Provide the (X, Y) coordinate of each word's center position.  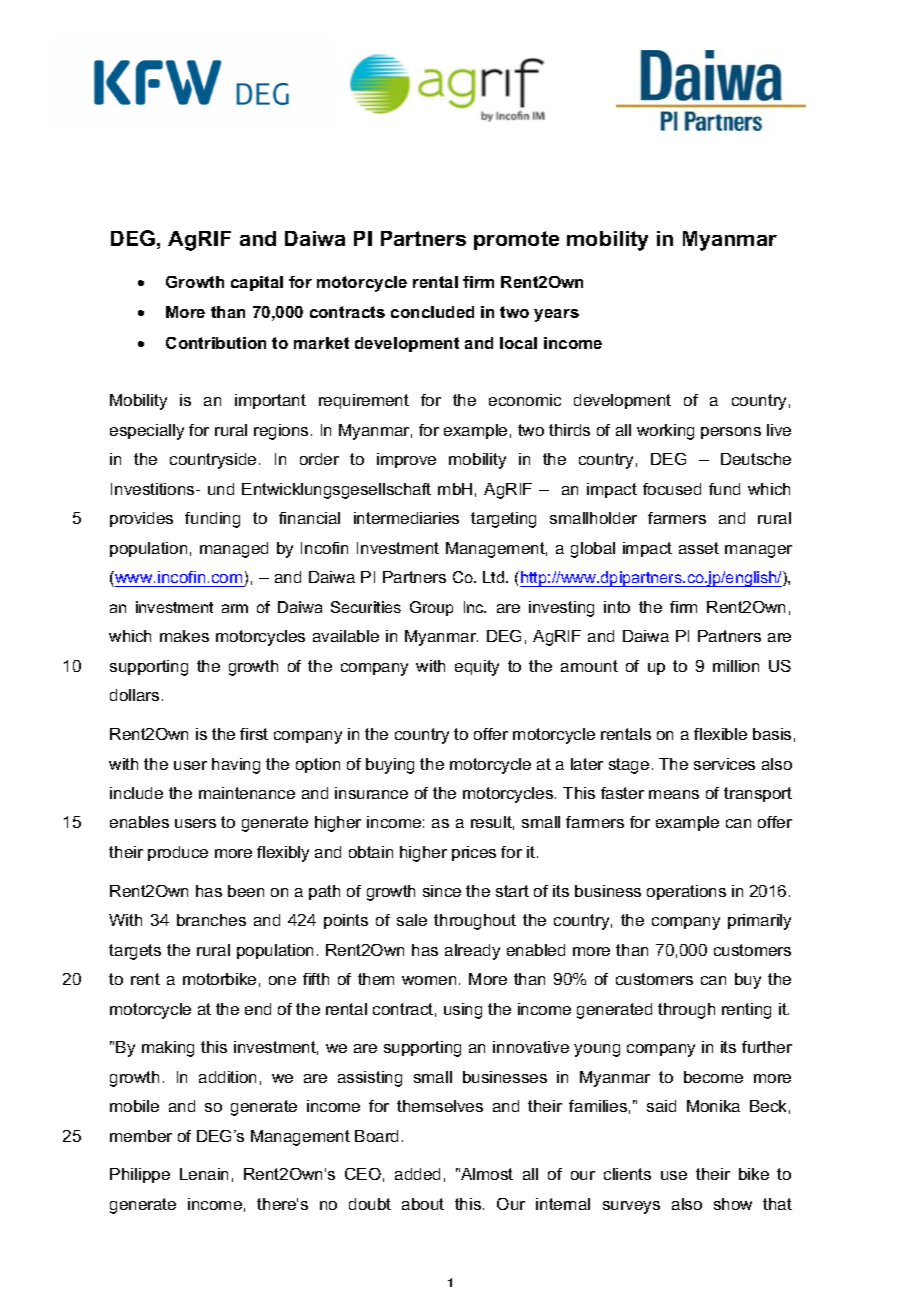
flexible (720, 734)
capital (257, 283)
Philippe (140, 1175)
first (254, 734)
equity (477, 668)
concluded (432, 312)
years (556, 315)
